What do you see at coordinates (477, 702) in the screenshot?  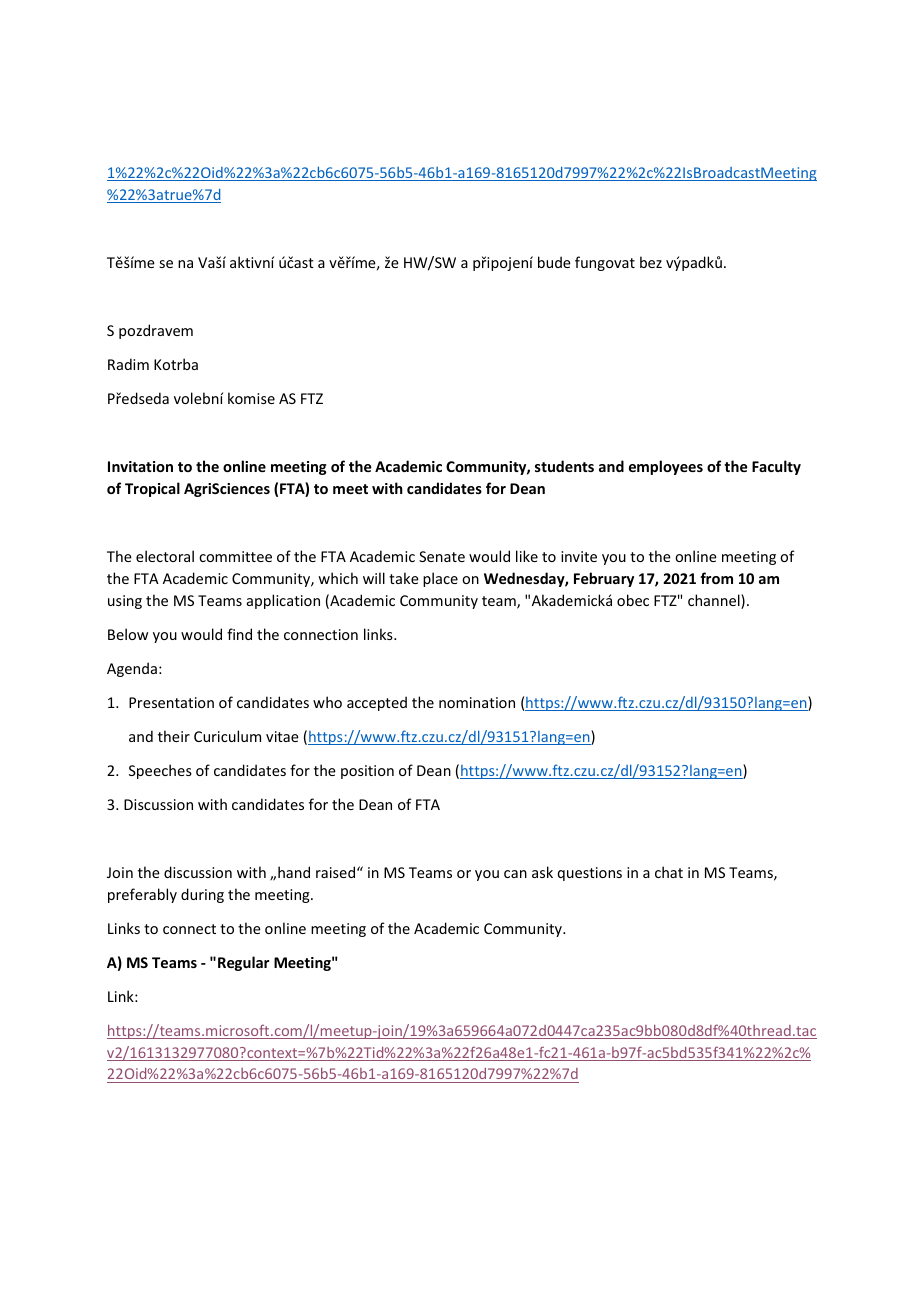 I see `nomination` at bounding box center [477, 702].
